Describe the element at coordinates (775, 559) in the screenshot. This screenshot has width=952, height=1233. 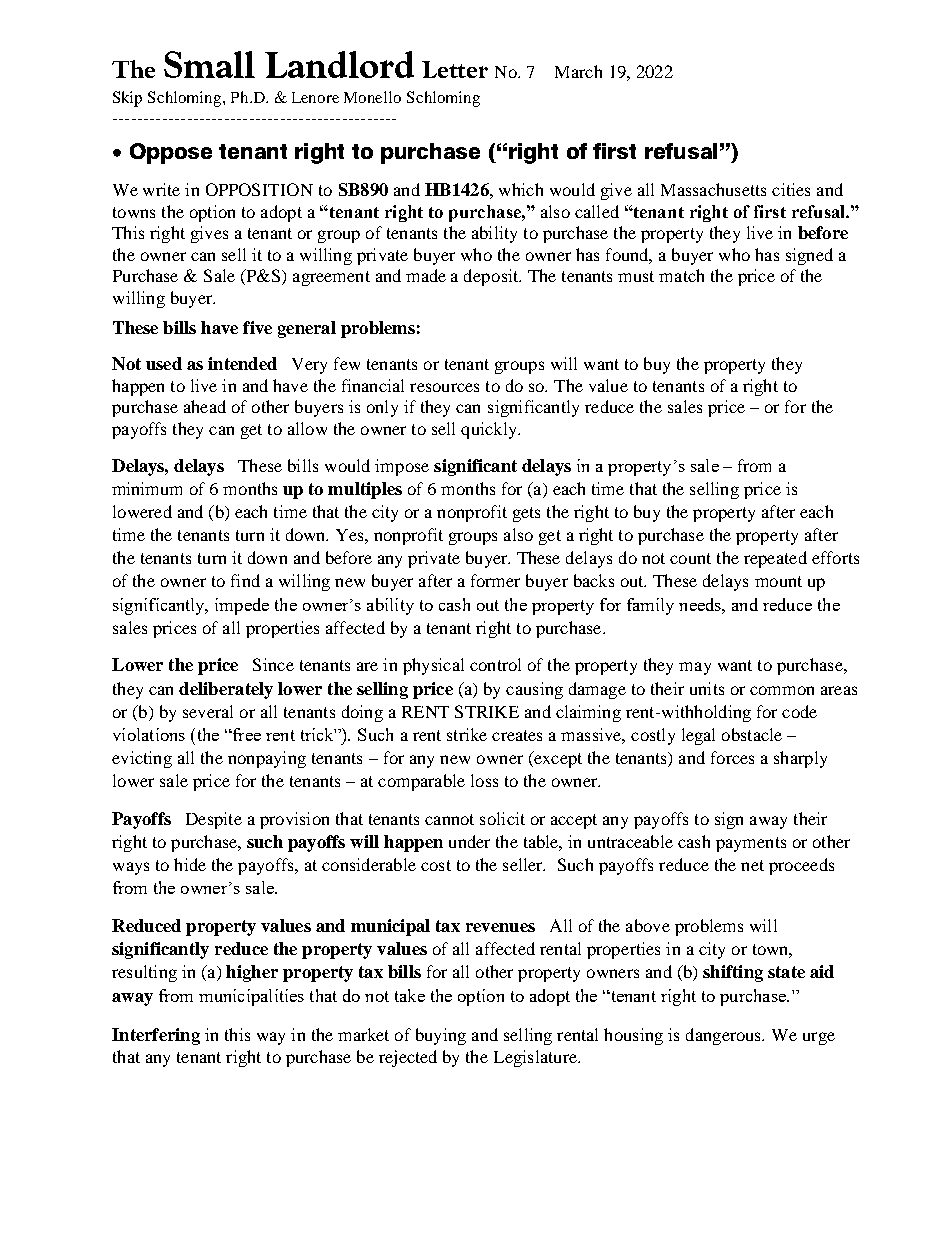
I see `repeated` at that location.
